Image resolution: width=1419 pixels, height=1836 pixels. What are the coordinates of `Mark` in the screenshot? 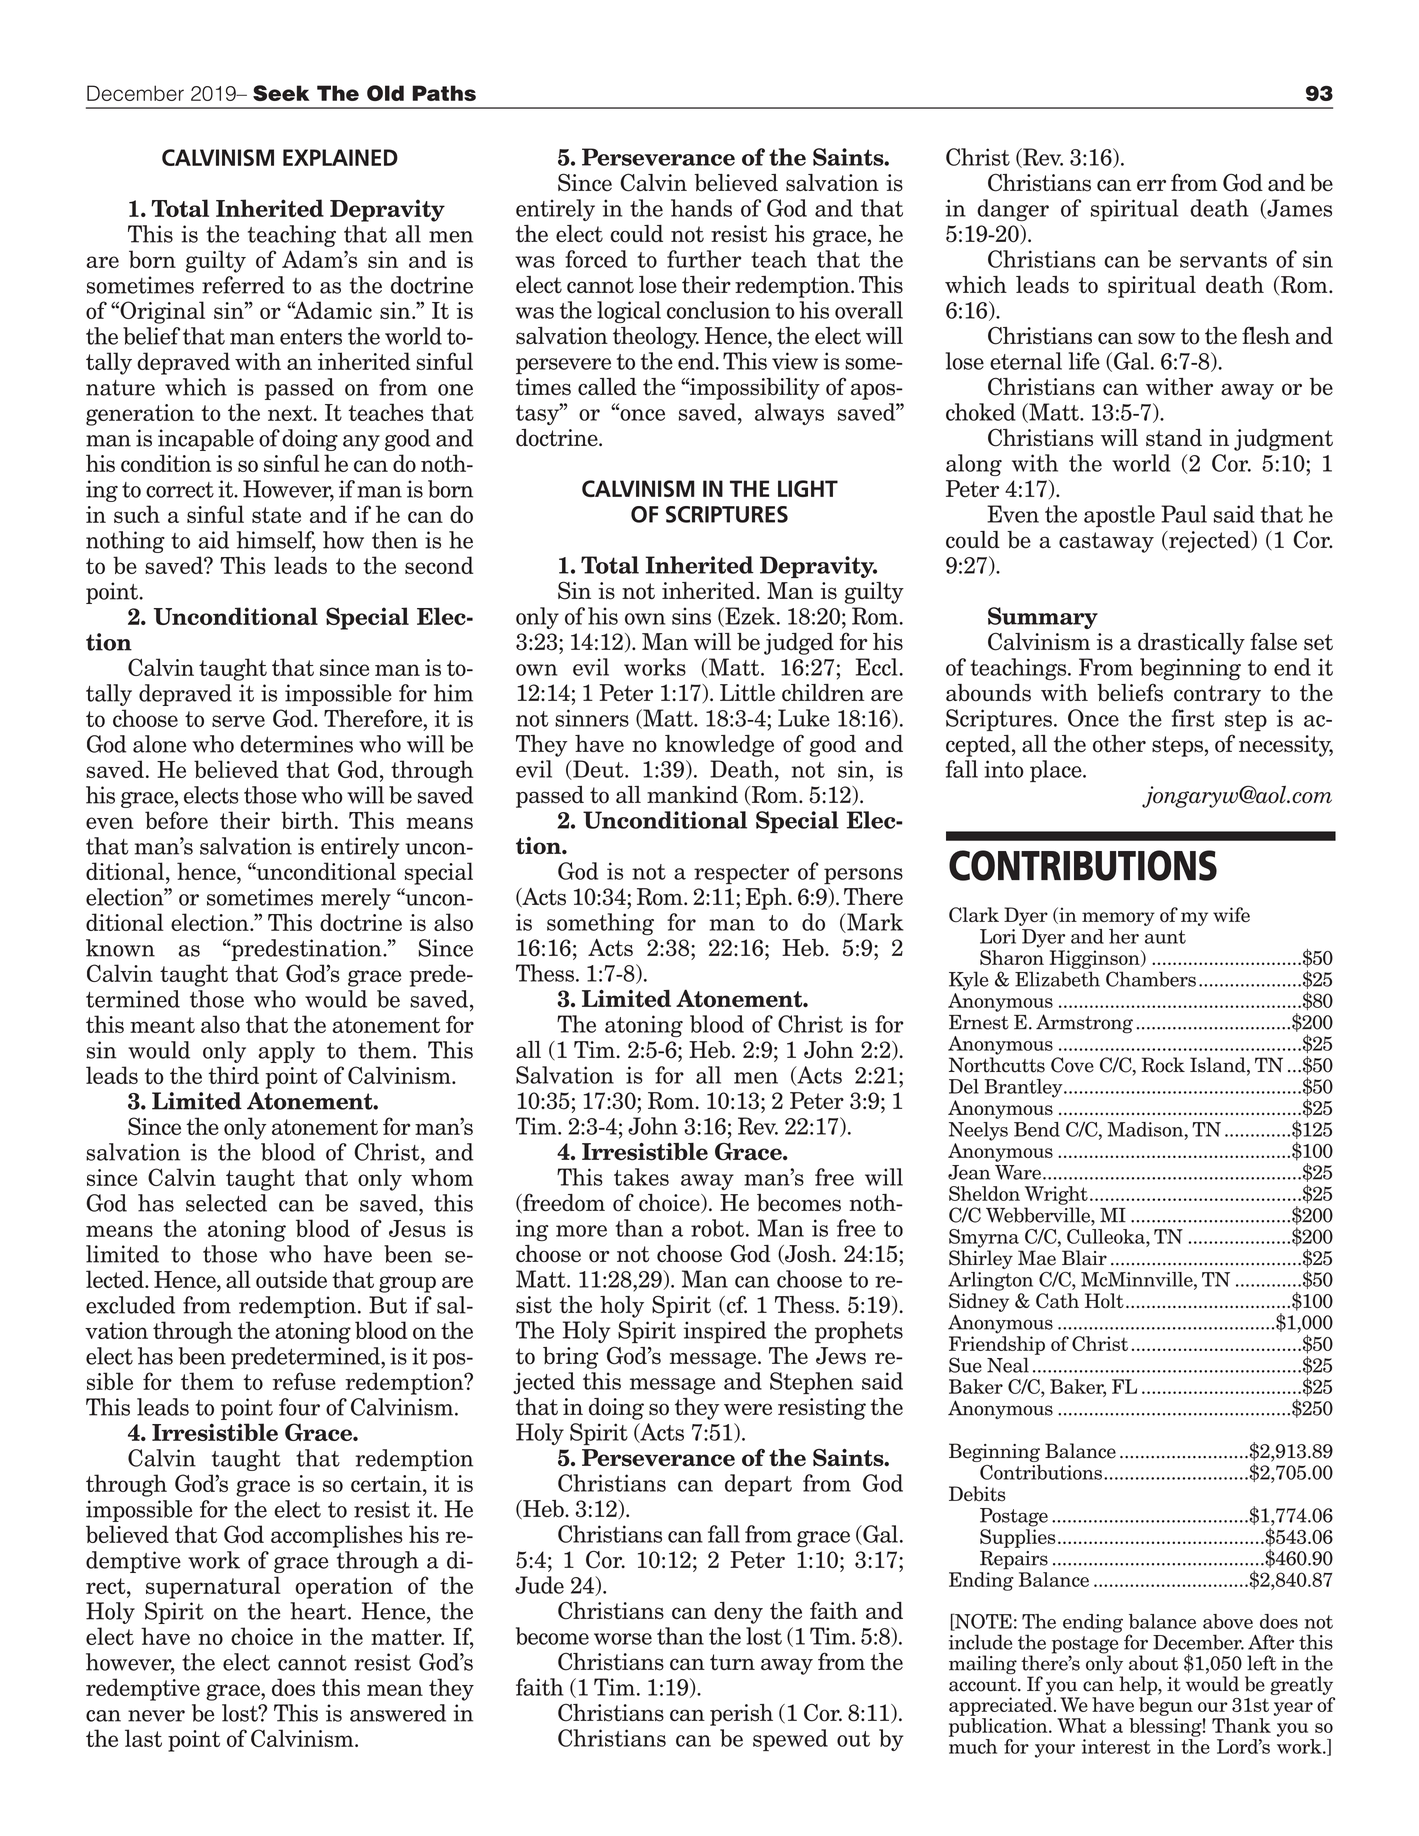 It's located at (874, 923).
